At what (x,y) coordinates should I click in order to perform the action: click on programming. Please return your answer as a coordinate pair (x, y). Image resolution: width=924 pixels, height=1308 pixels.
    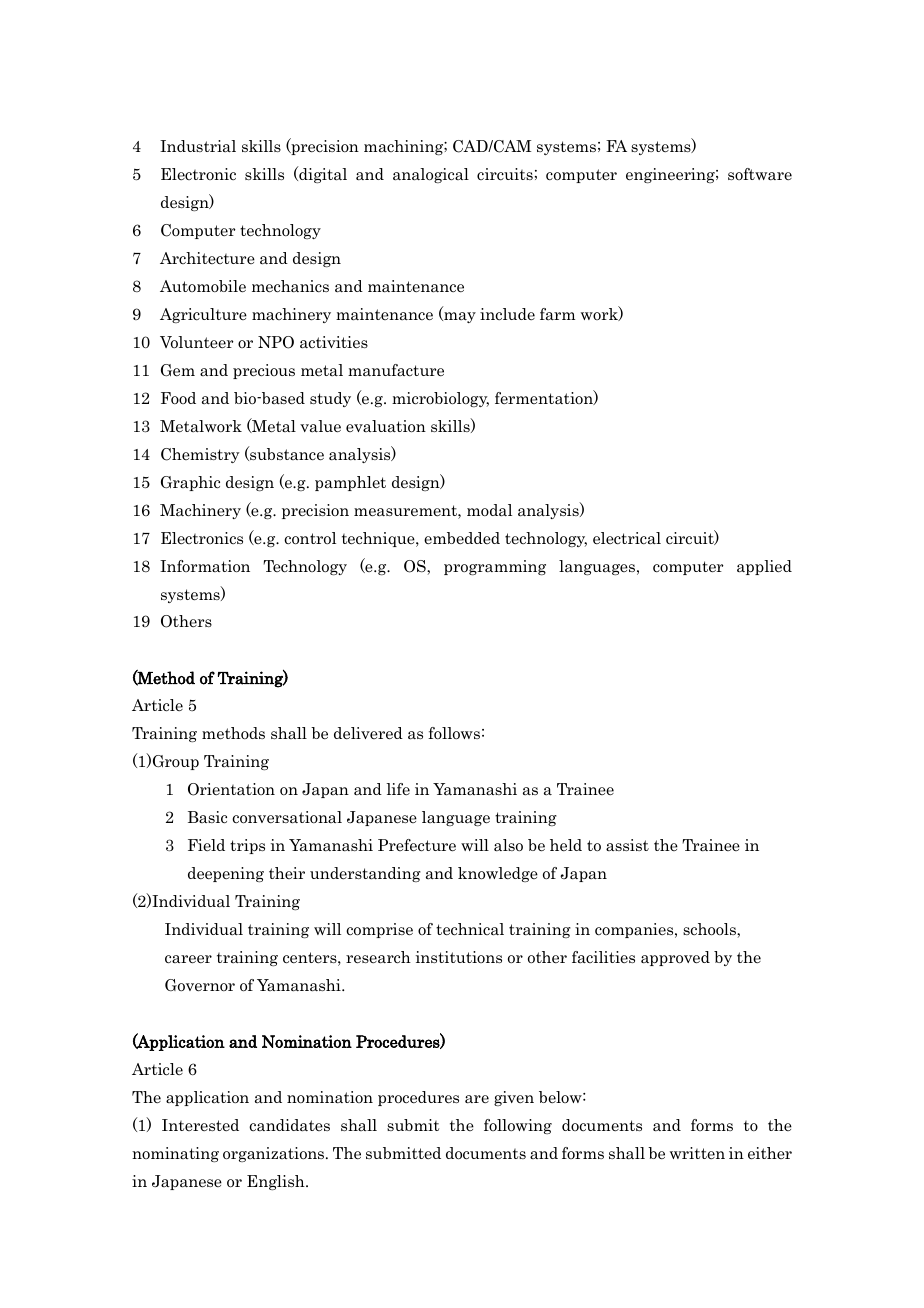
    Looking at the image, I should click on (495, 567).
